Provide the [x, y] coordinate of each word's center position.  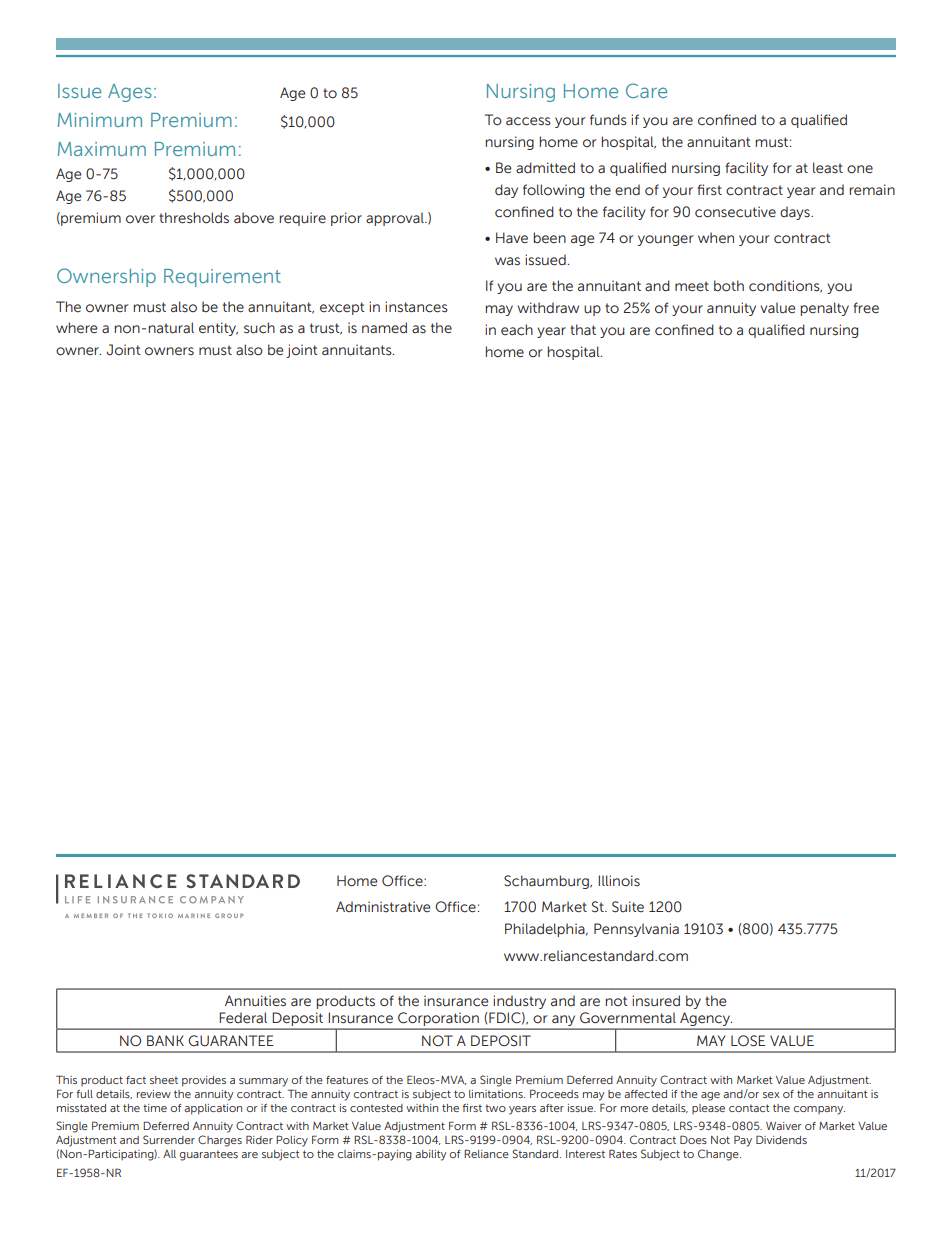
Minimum [100, 120]
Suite [628, 907]
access [528, 121]
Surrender [169, 1139]
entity [218, 329]
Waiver [784, 1126]
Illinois [619, 881]
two [495, 1108]
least [828, 168]
